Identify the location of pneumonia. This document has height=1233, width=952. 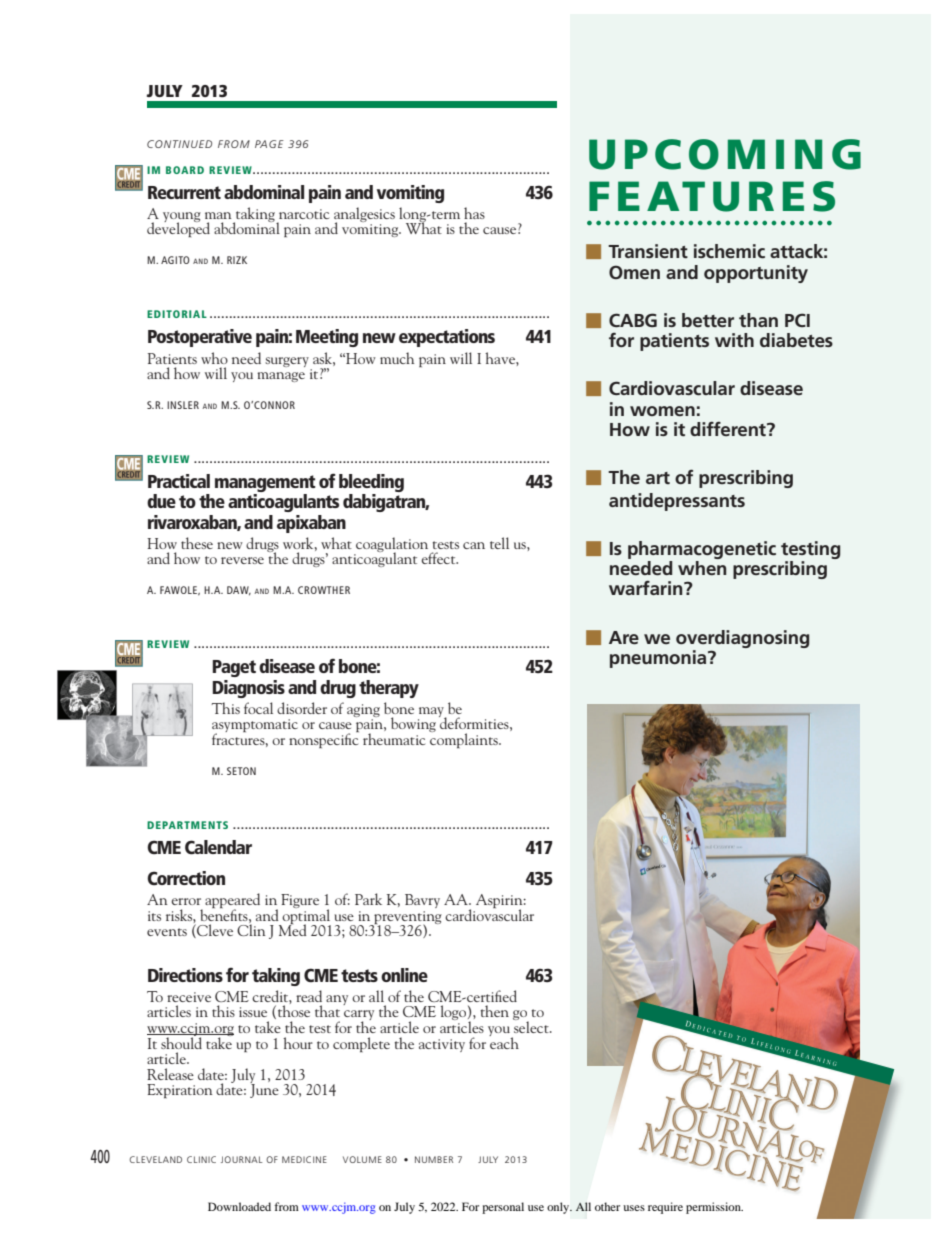
(659, 659).
